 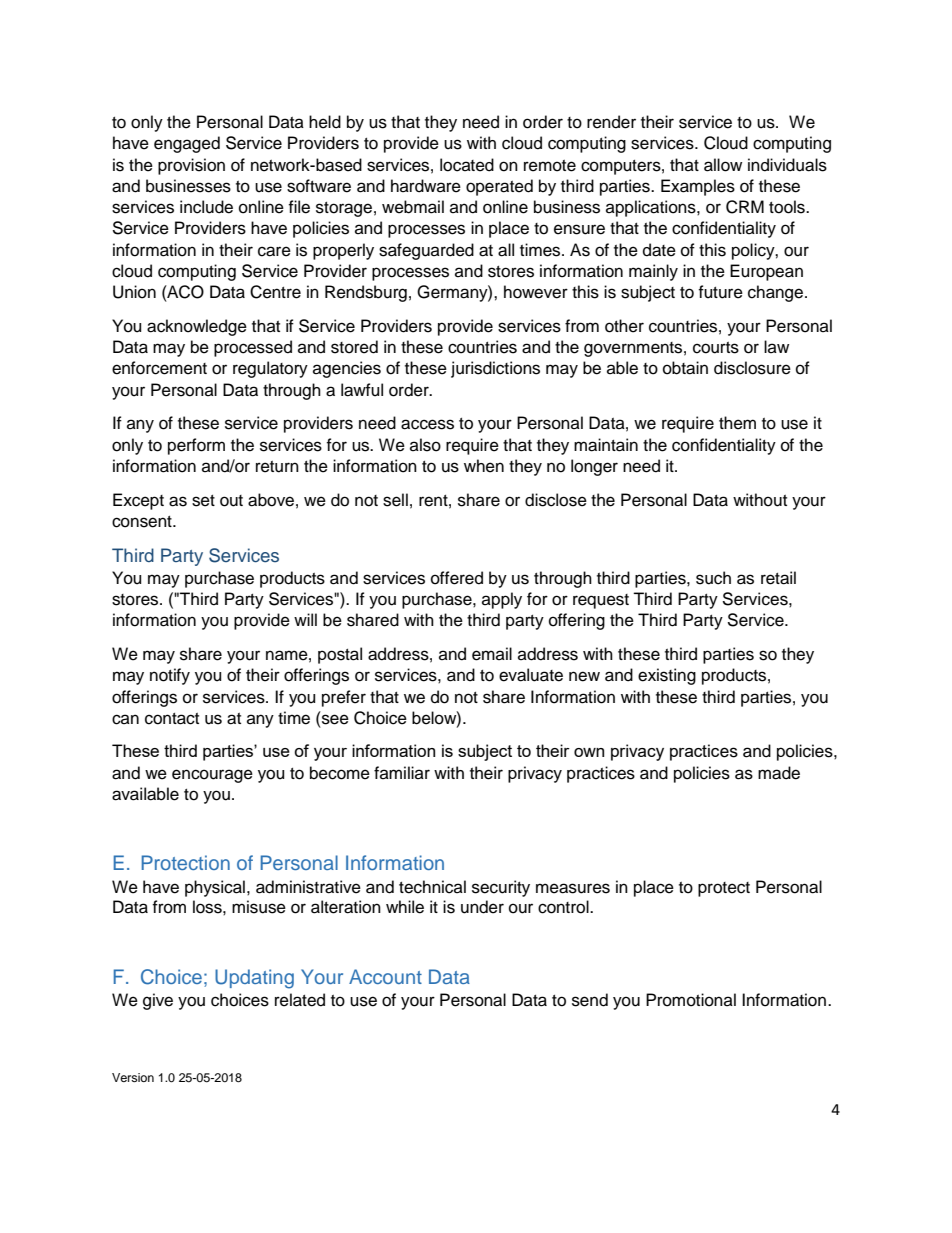 What do you see at coordinates (305, 619) in the page?
I see `will` at bounding box center [305, 619].
